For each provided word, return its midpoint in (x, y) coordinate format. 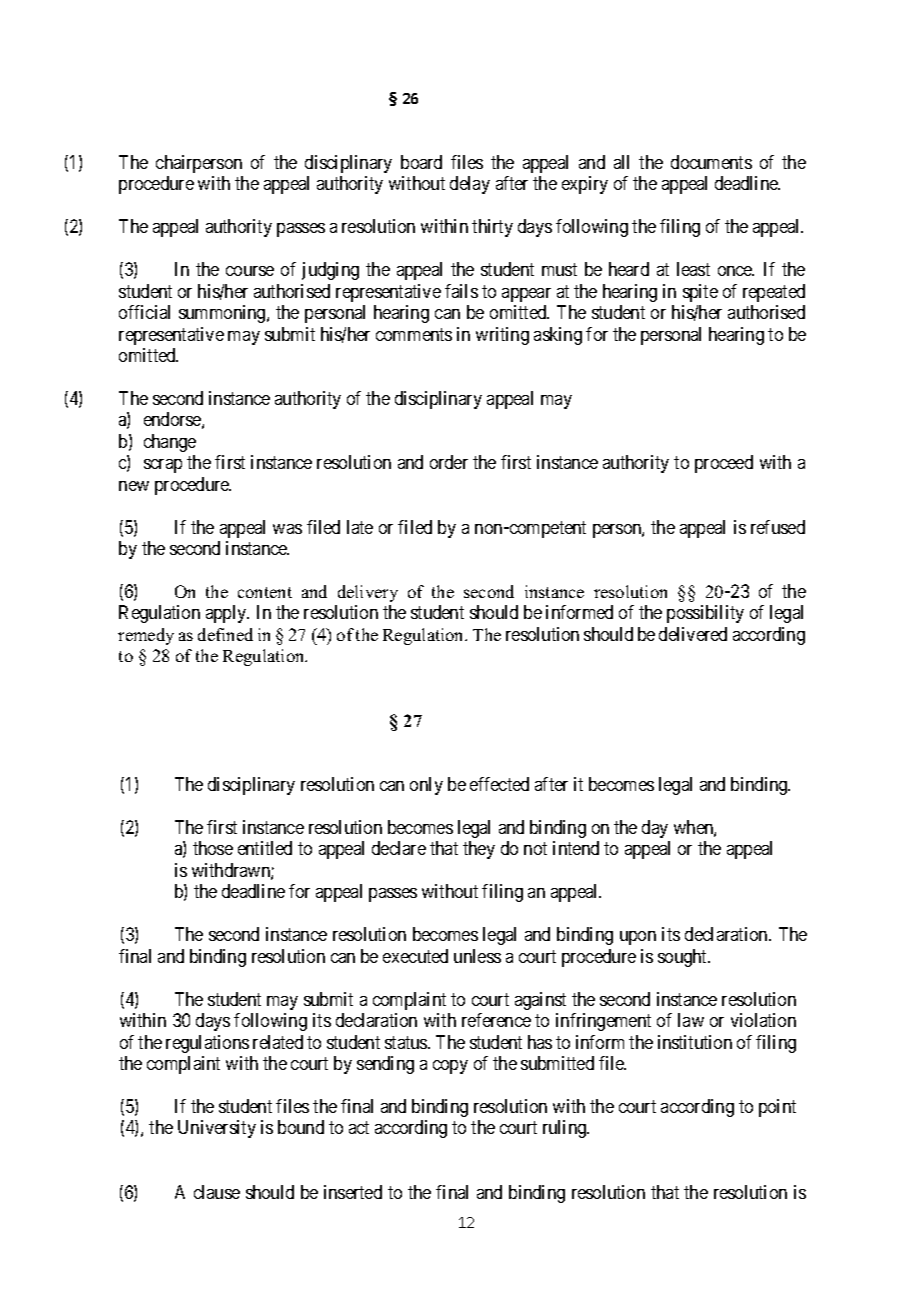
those (213, 848)
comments (414, 334)
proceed (724, 464)
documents (711, 162)
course (250, 271)
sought (683, 958)
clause (217, 1192)
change (170, 443)
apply (227, 614)
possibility (705, 614)
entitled (265, 848)
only (426, 786)
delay (470, 185)
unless (477, 956)
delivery (368, 593)
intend (576, 848)
